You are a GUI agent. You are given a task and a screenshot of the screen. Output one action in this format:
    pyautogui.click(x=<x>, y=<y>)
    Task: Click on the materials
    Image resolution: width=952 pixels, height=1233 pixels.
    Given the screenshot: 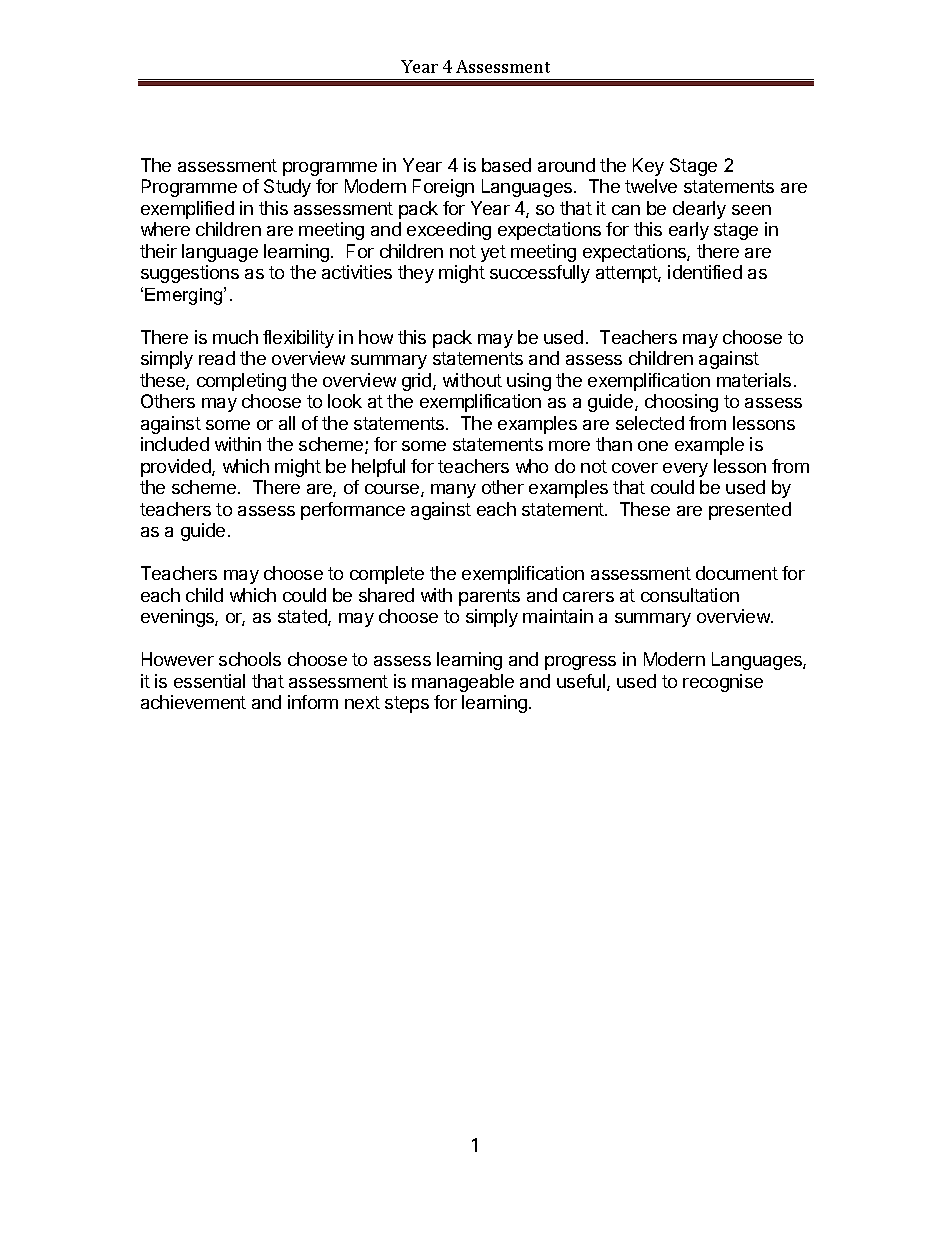 What is the action you would take?
    pyautogui.click(x=754, y=380)
